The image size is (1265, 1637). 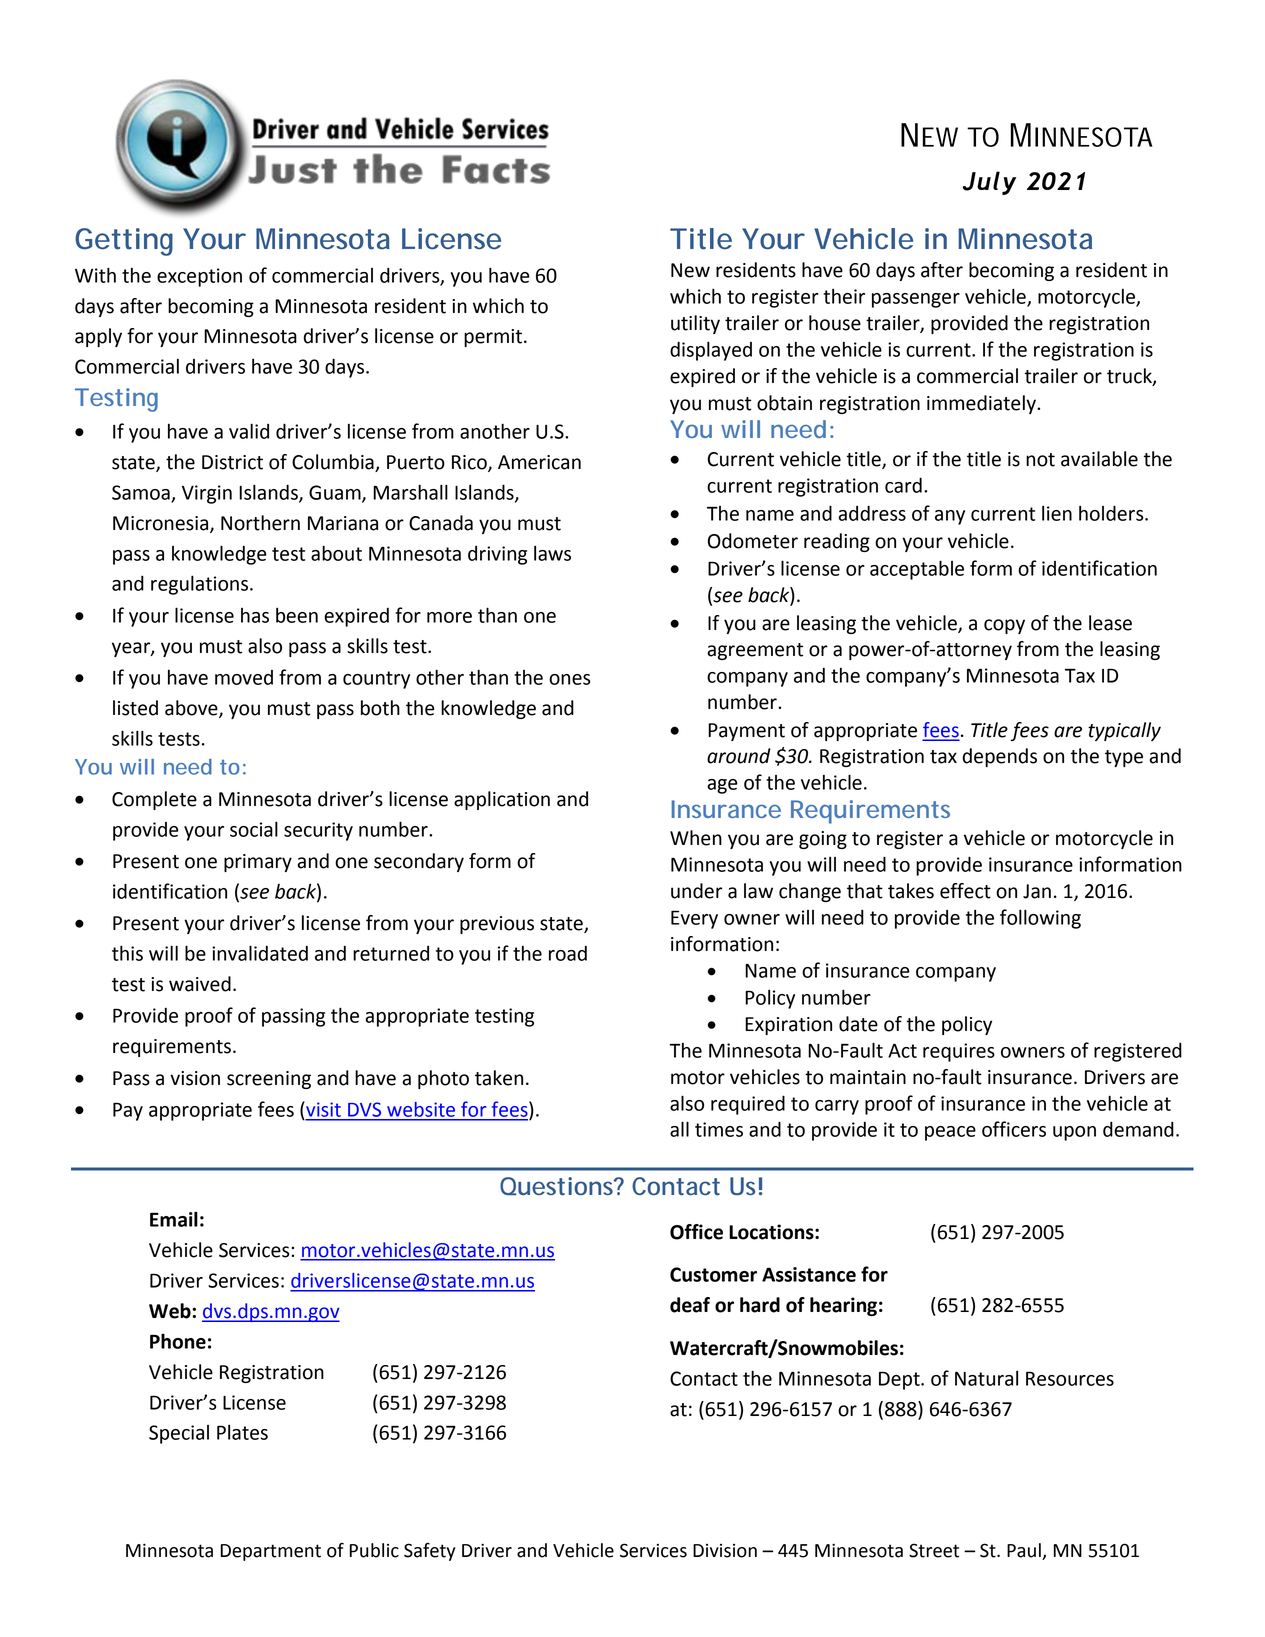 What do you see at coordinates (989, 183) in the document?
I see `July` at bounding box center [989, 183].
